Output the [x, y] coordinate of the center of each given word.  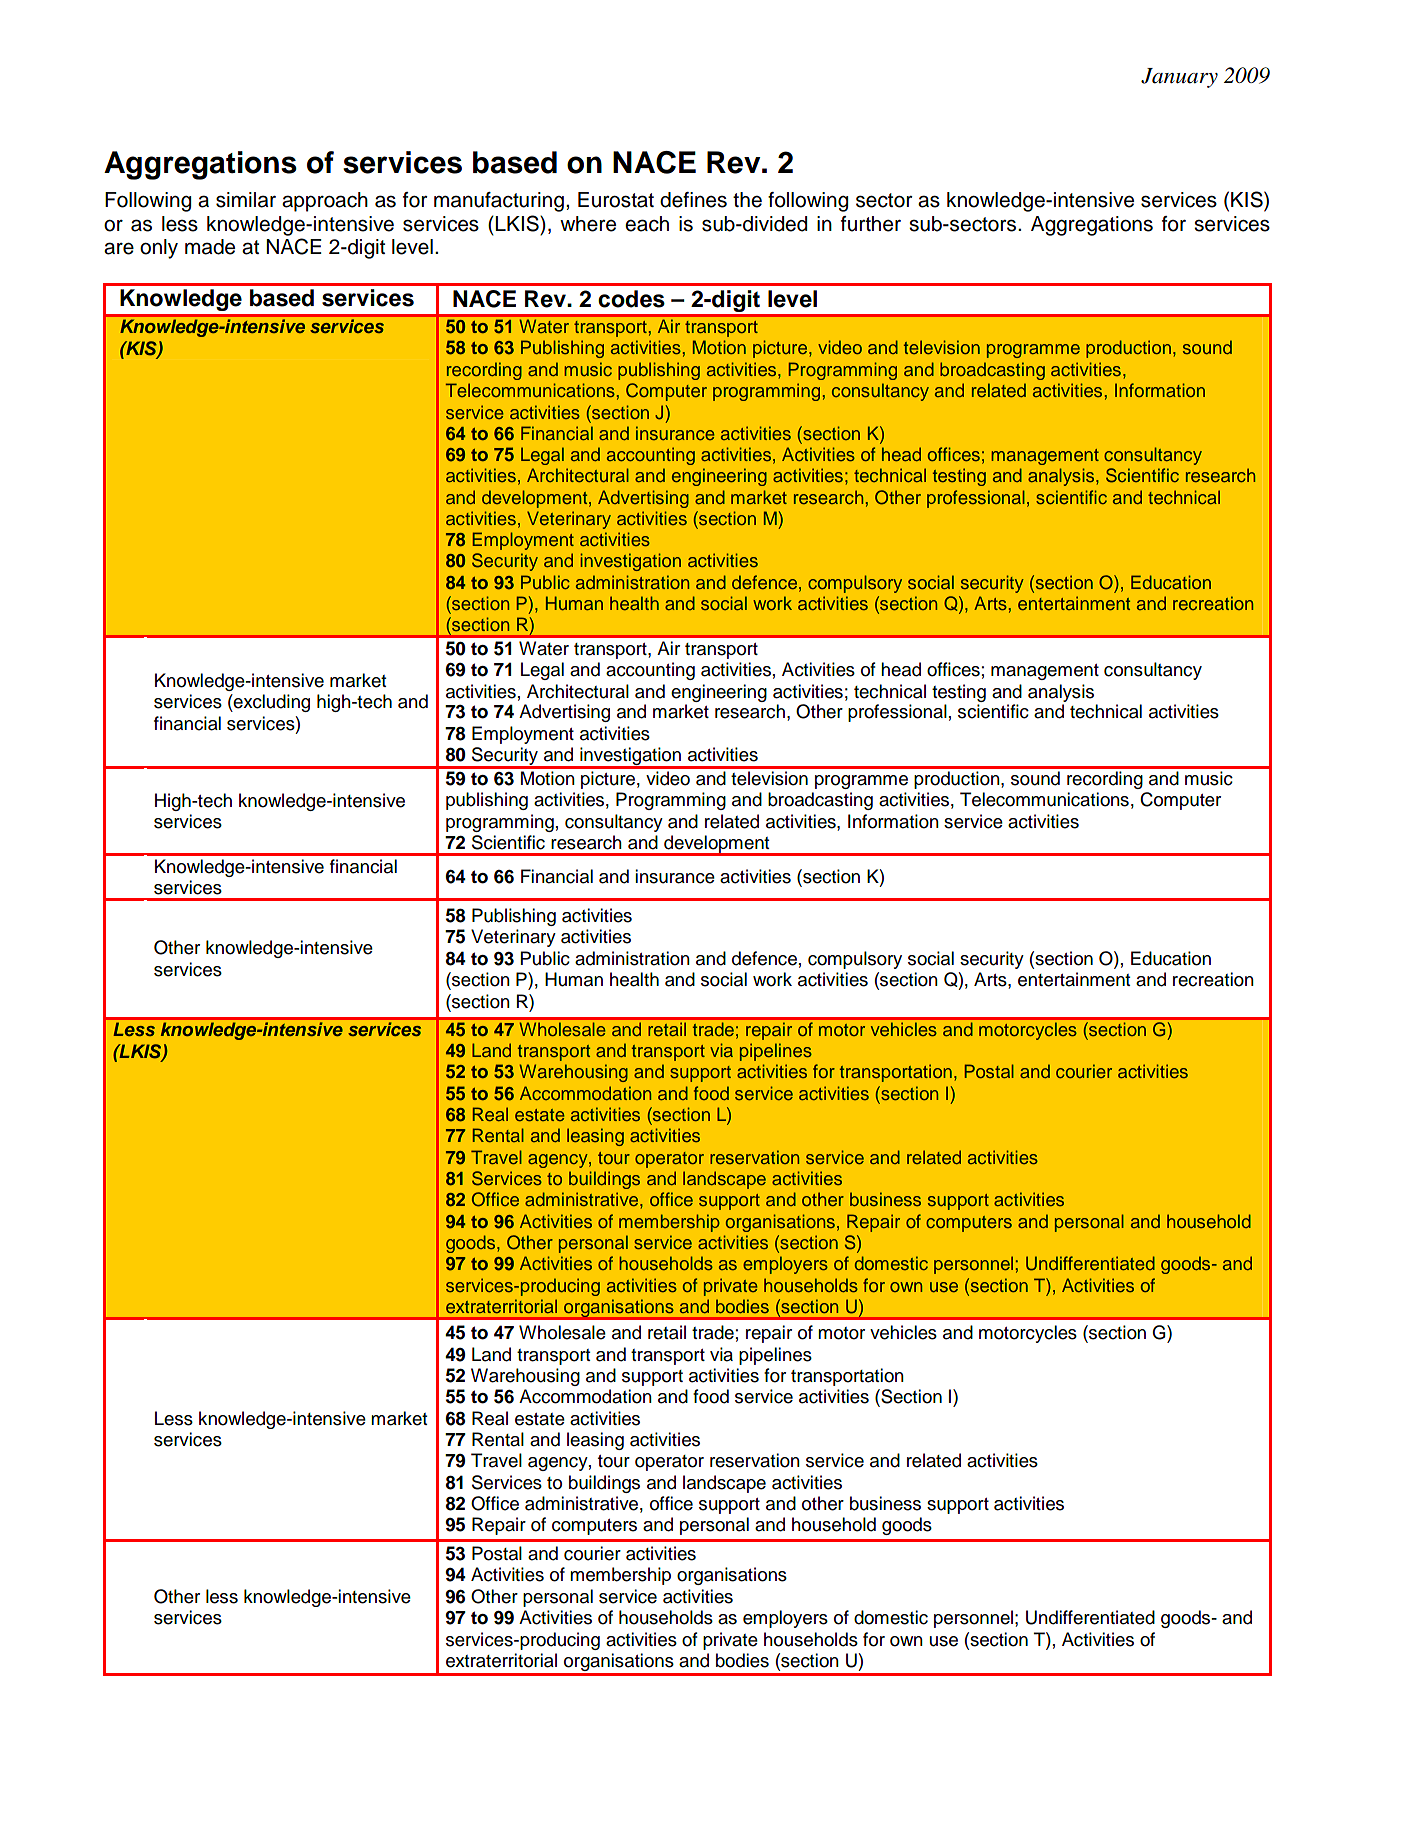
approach [325, 202]
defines [693, 200]
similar [246, 200]
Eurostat [616, 200]
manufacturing [499, 202]
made [210, 247]
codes [631, 299]
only [159, 249]
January [1179, 78]
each [647, 224]
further [871, 224]
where [588, 224]
